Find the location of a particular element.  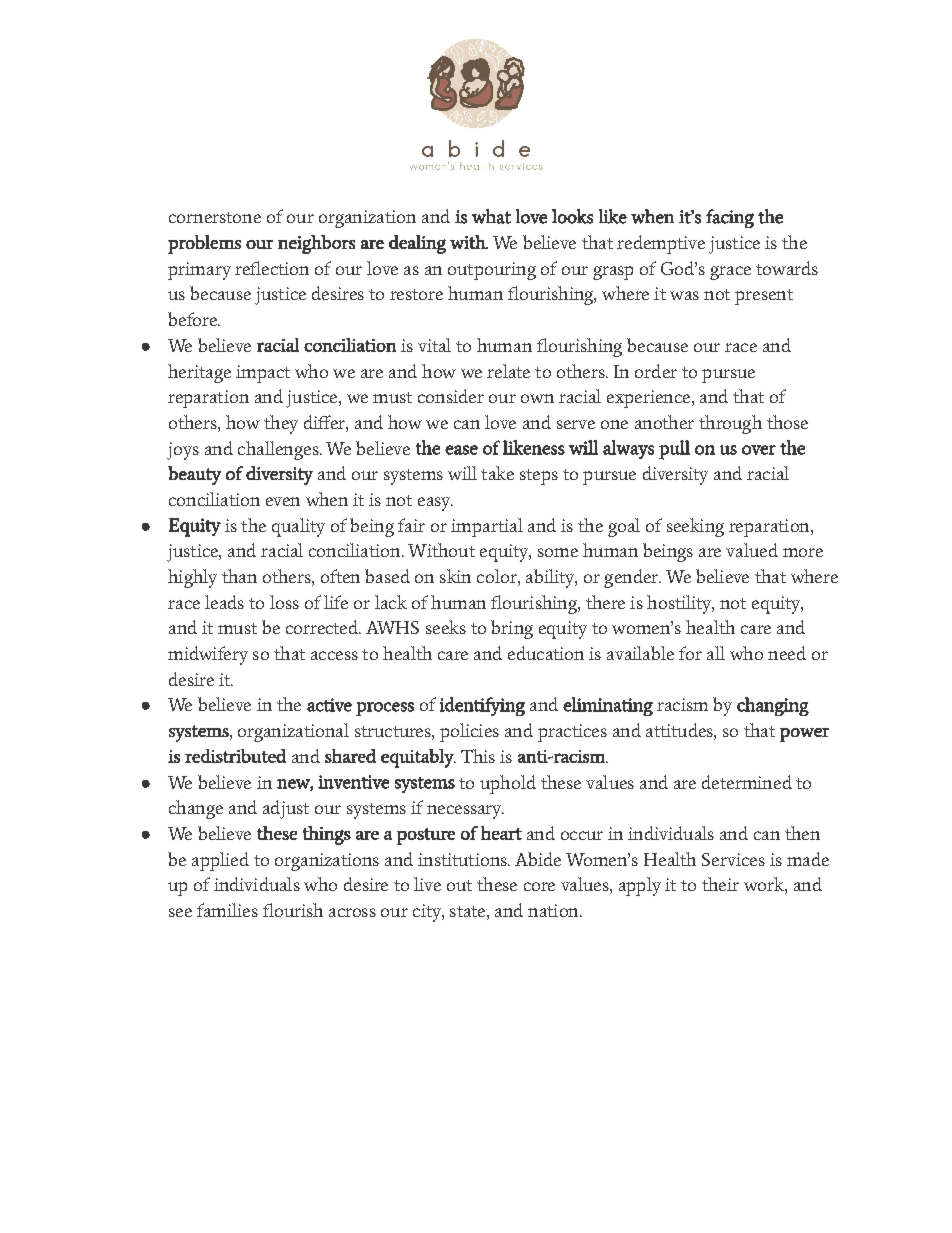

their is located at coordinates (720, 884).
